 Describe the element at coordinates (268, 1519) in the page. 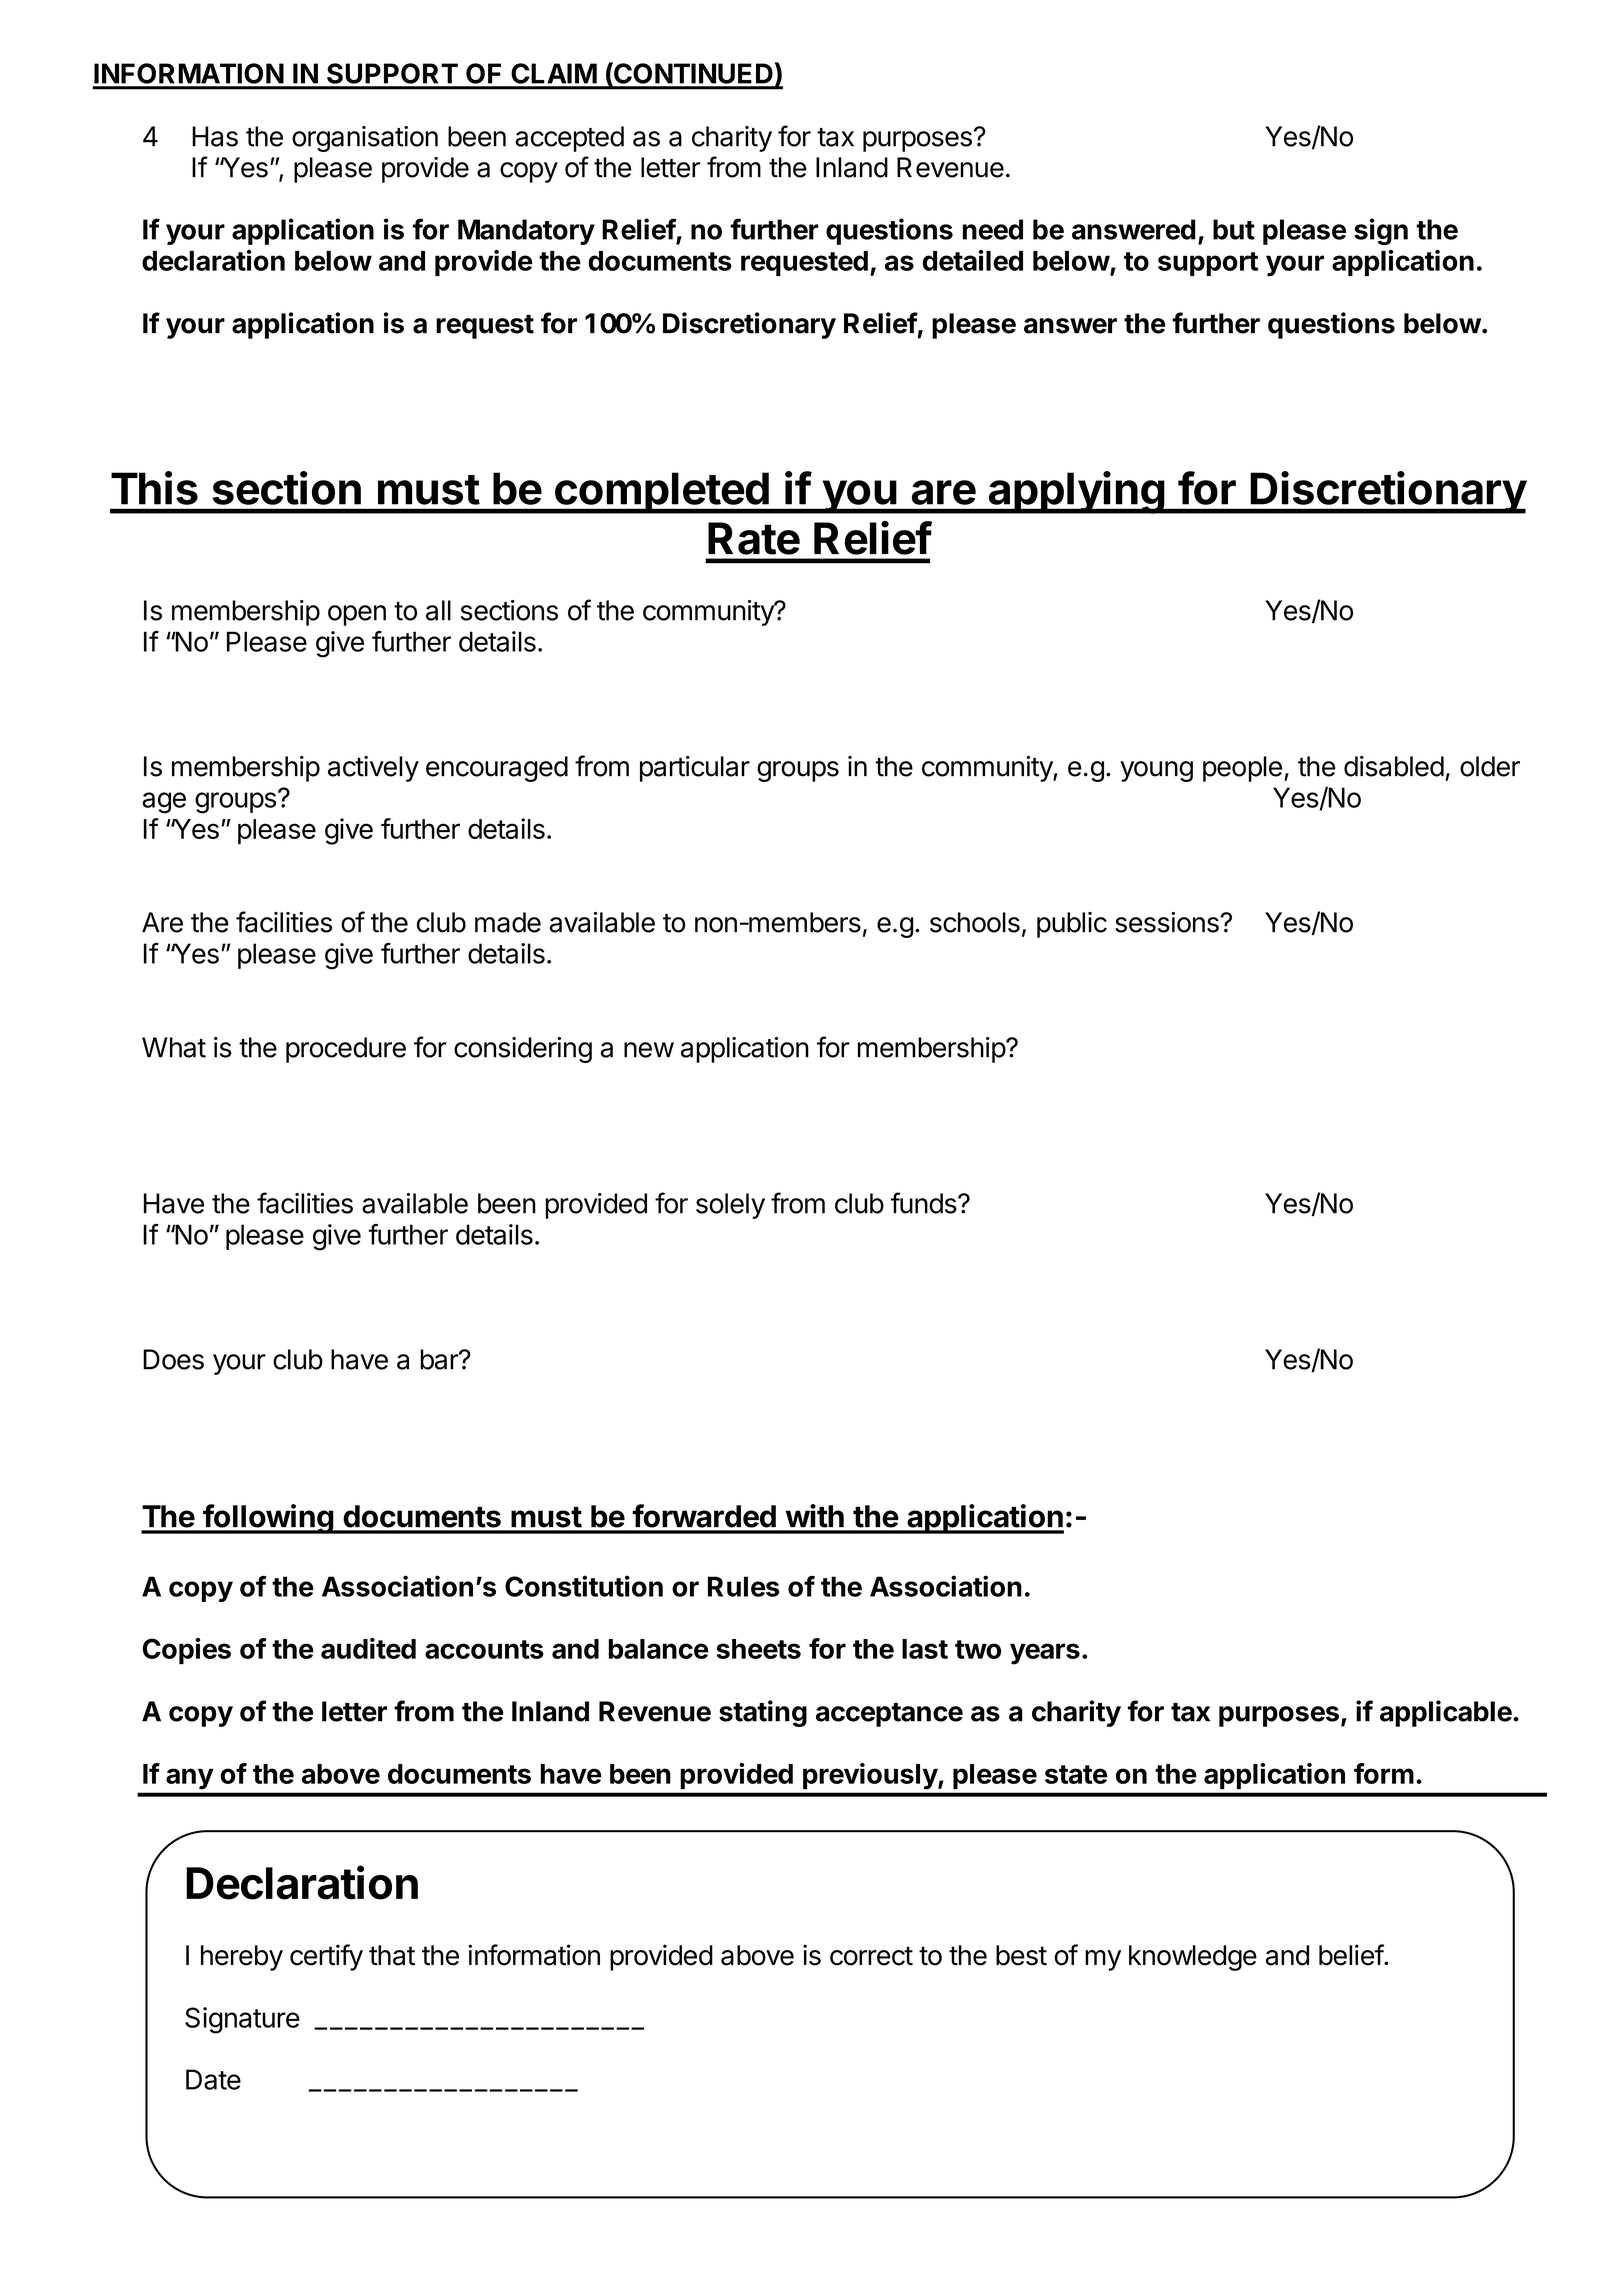

I see `following` at that location.
